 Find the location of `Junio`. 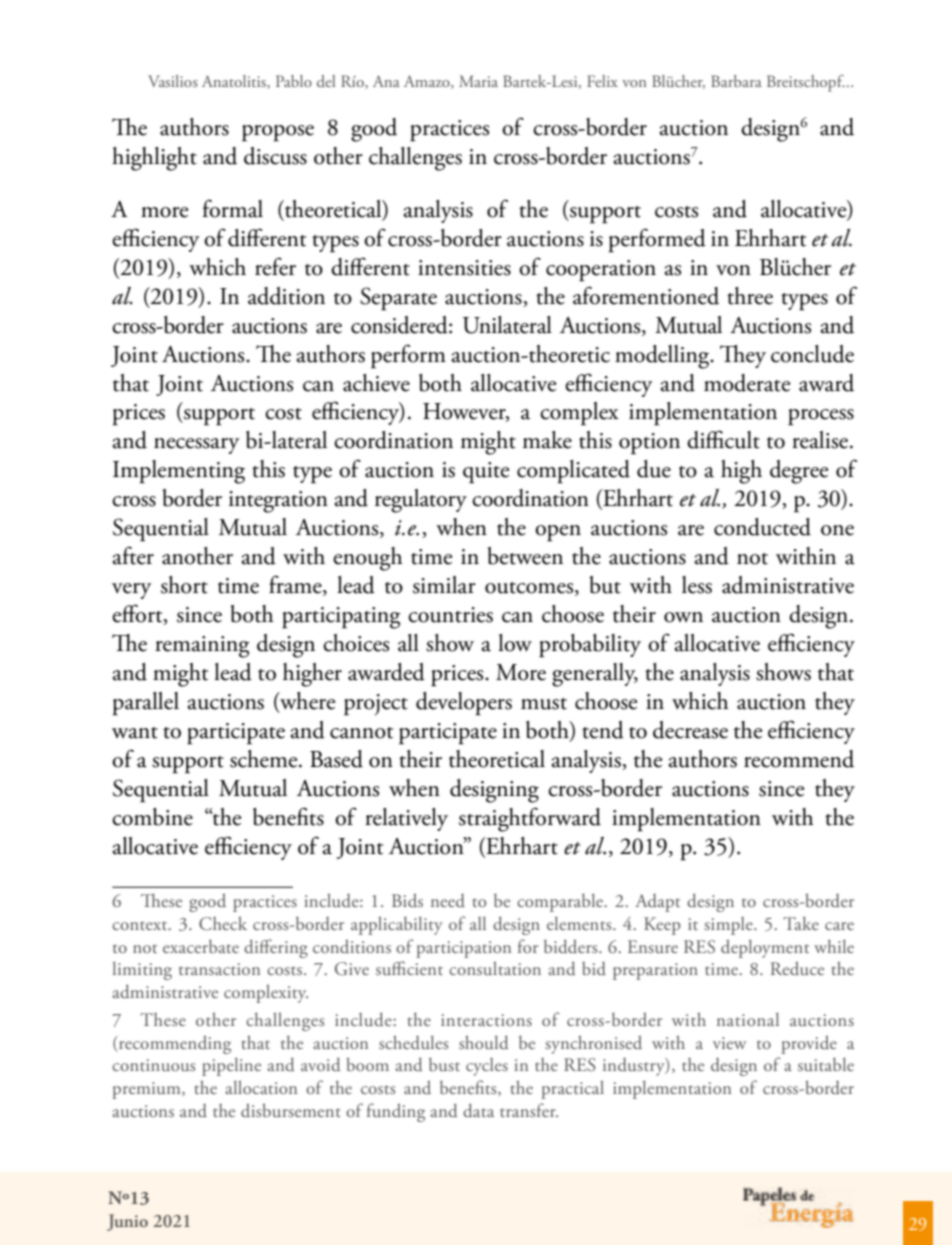

Junio is located at coordinates (127, 1222).
